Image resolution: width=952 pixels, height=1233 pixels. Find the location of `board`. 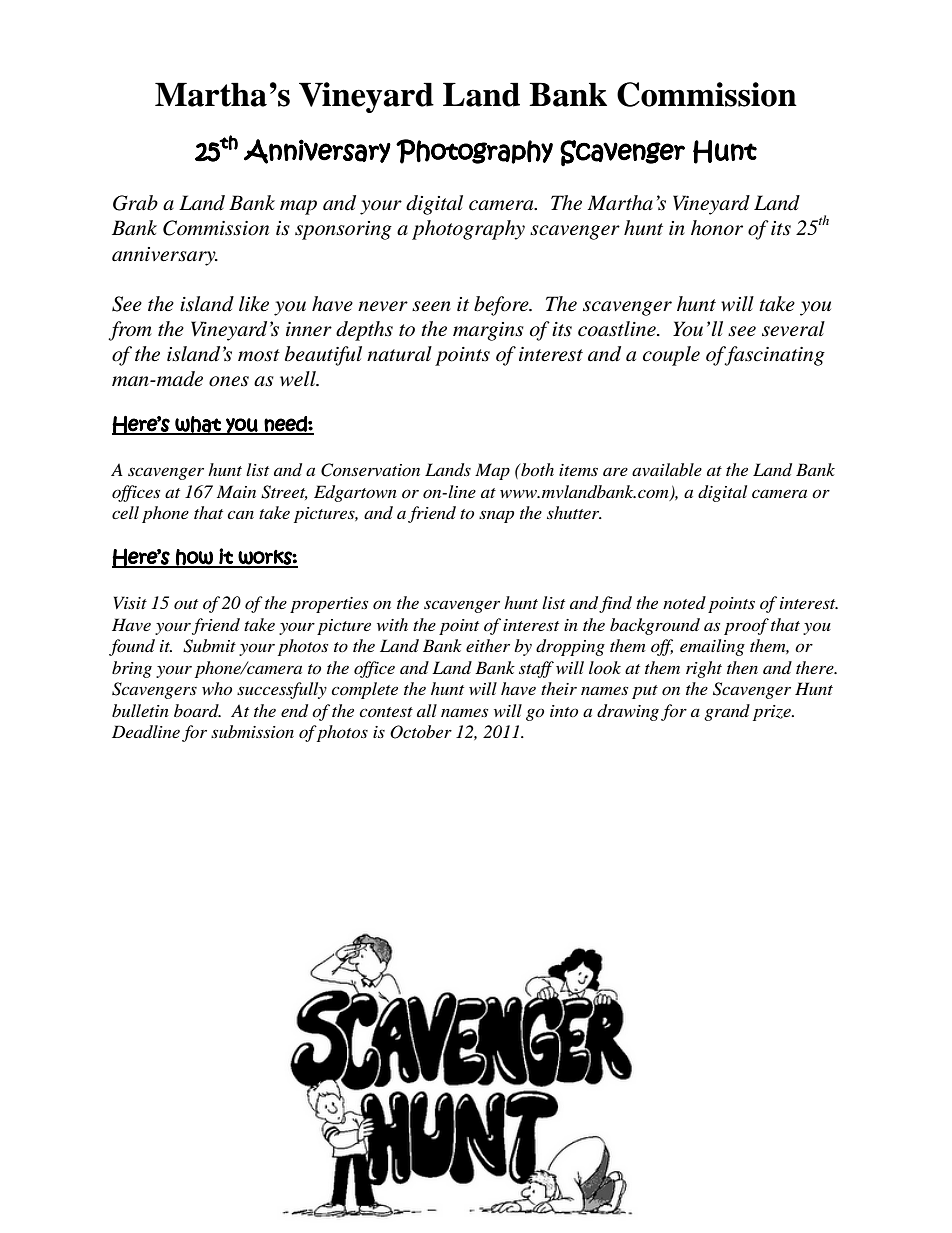

board is located at coordinates (197, 710).
